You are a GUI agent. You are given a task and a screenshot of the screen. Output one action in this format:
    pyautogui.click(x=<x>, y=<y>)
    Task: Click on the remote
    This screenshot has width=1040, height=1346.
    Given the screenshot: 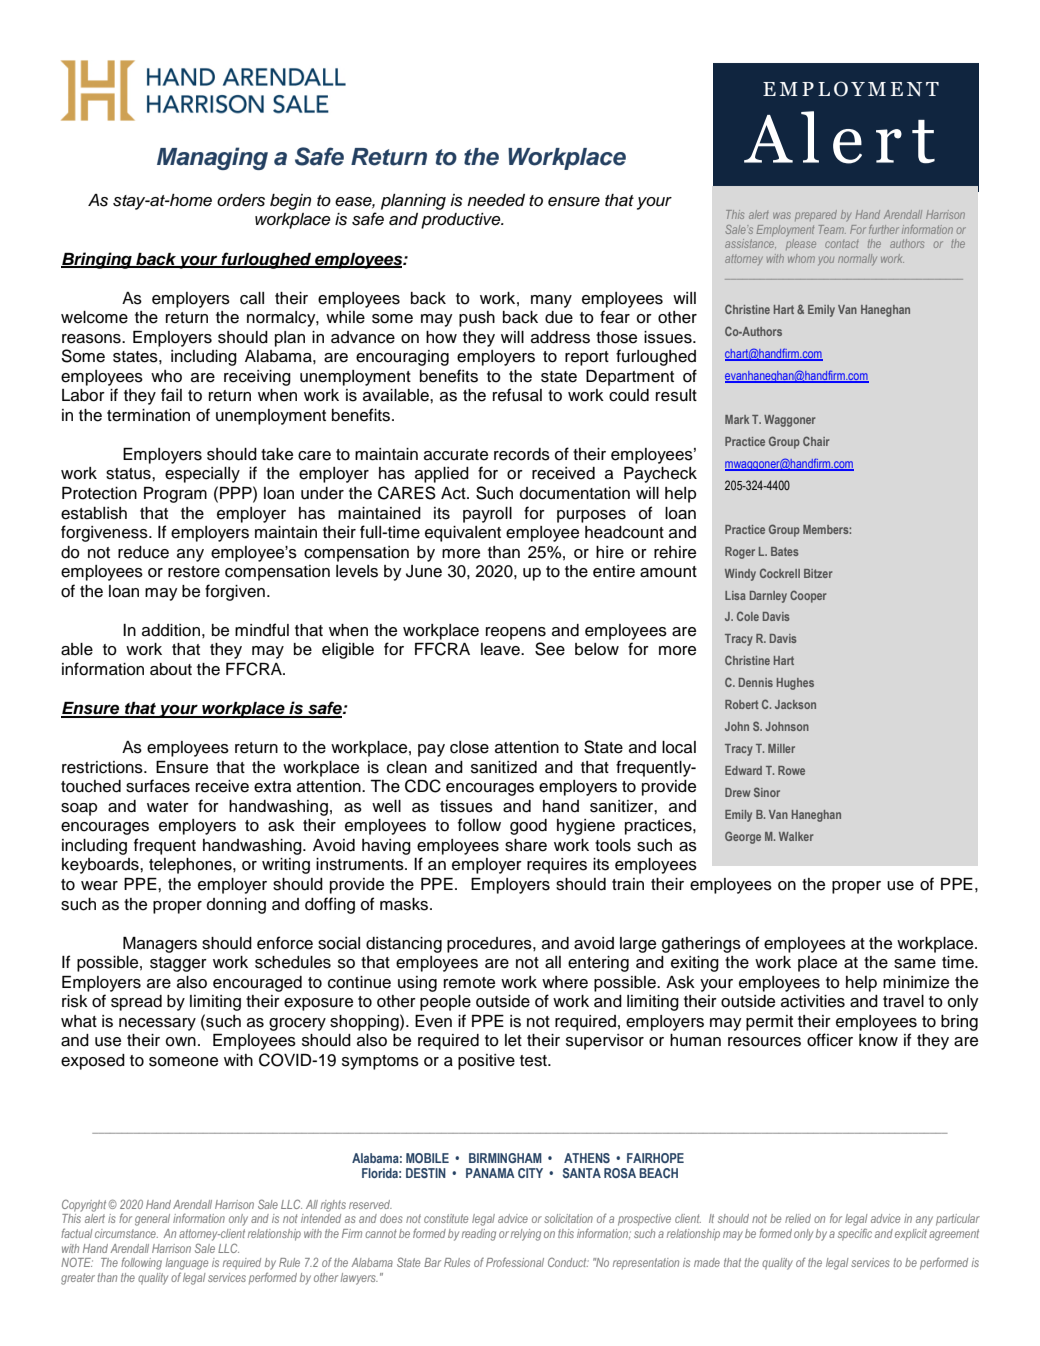 What is the action you would take?
    pyautogui.click(x=469, y=983)
